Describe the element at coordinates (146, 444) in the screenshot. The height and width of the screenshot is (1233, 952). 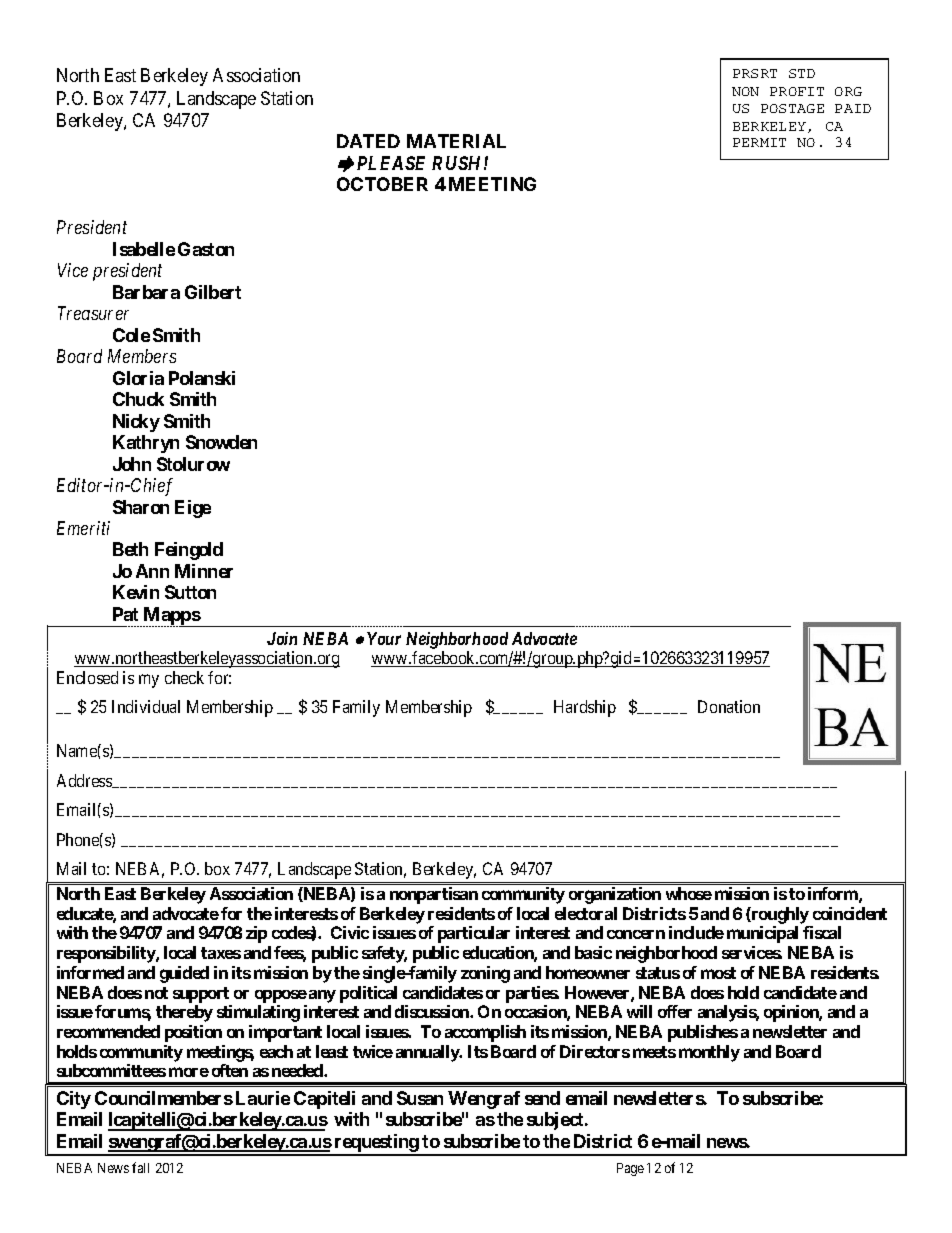
I see `Kathryn` at that location.
